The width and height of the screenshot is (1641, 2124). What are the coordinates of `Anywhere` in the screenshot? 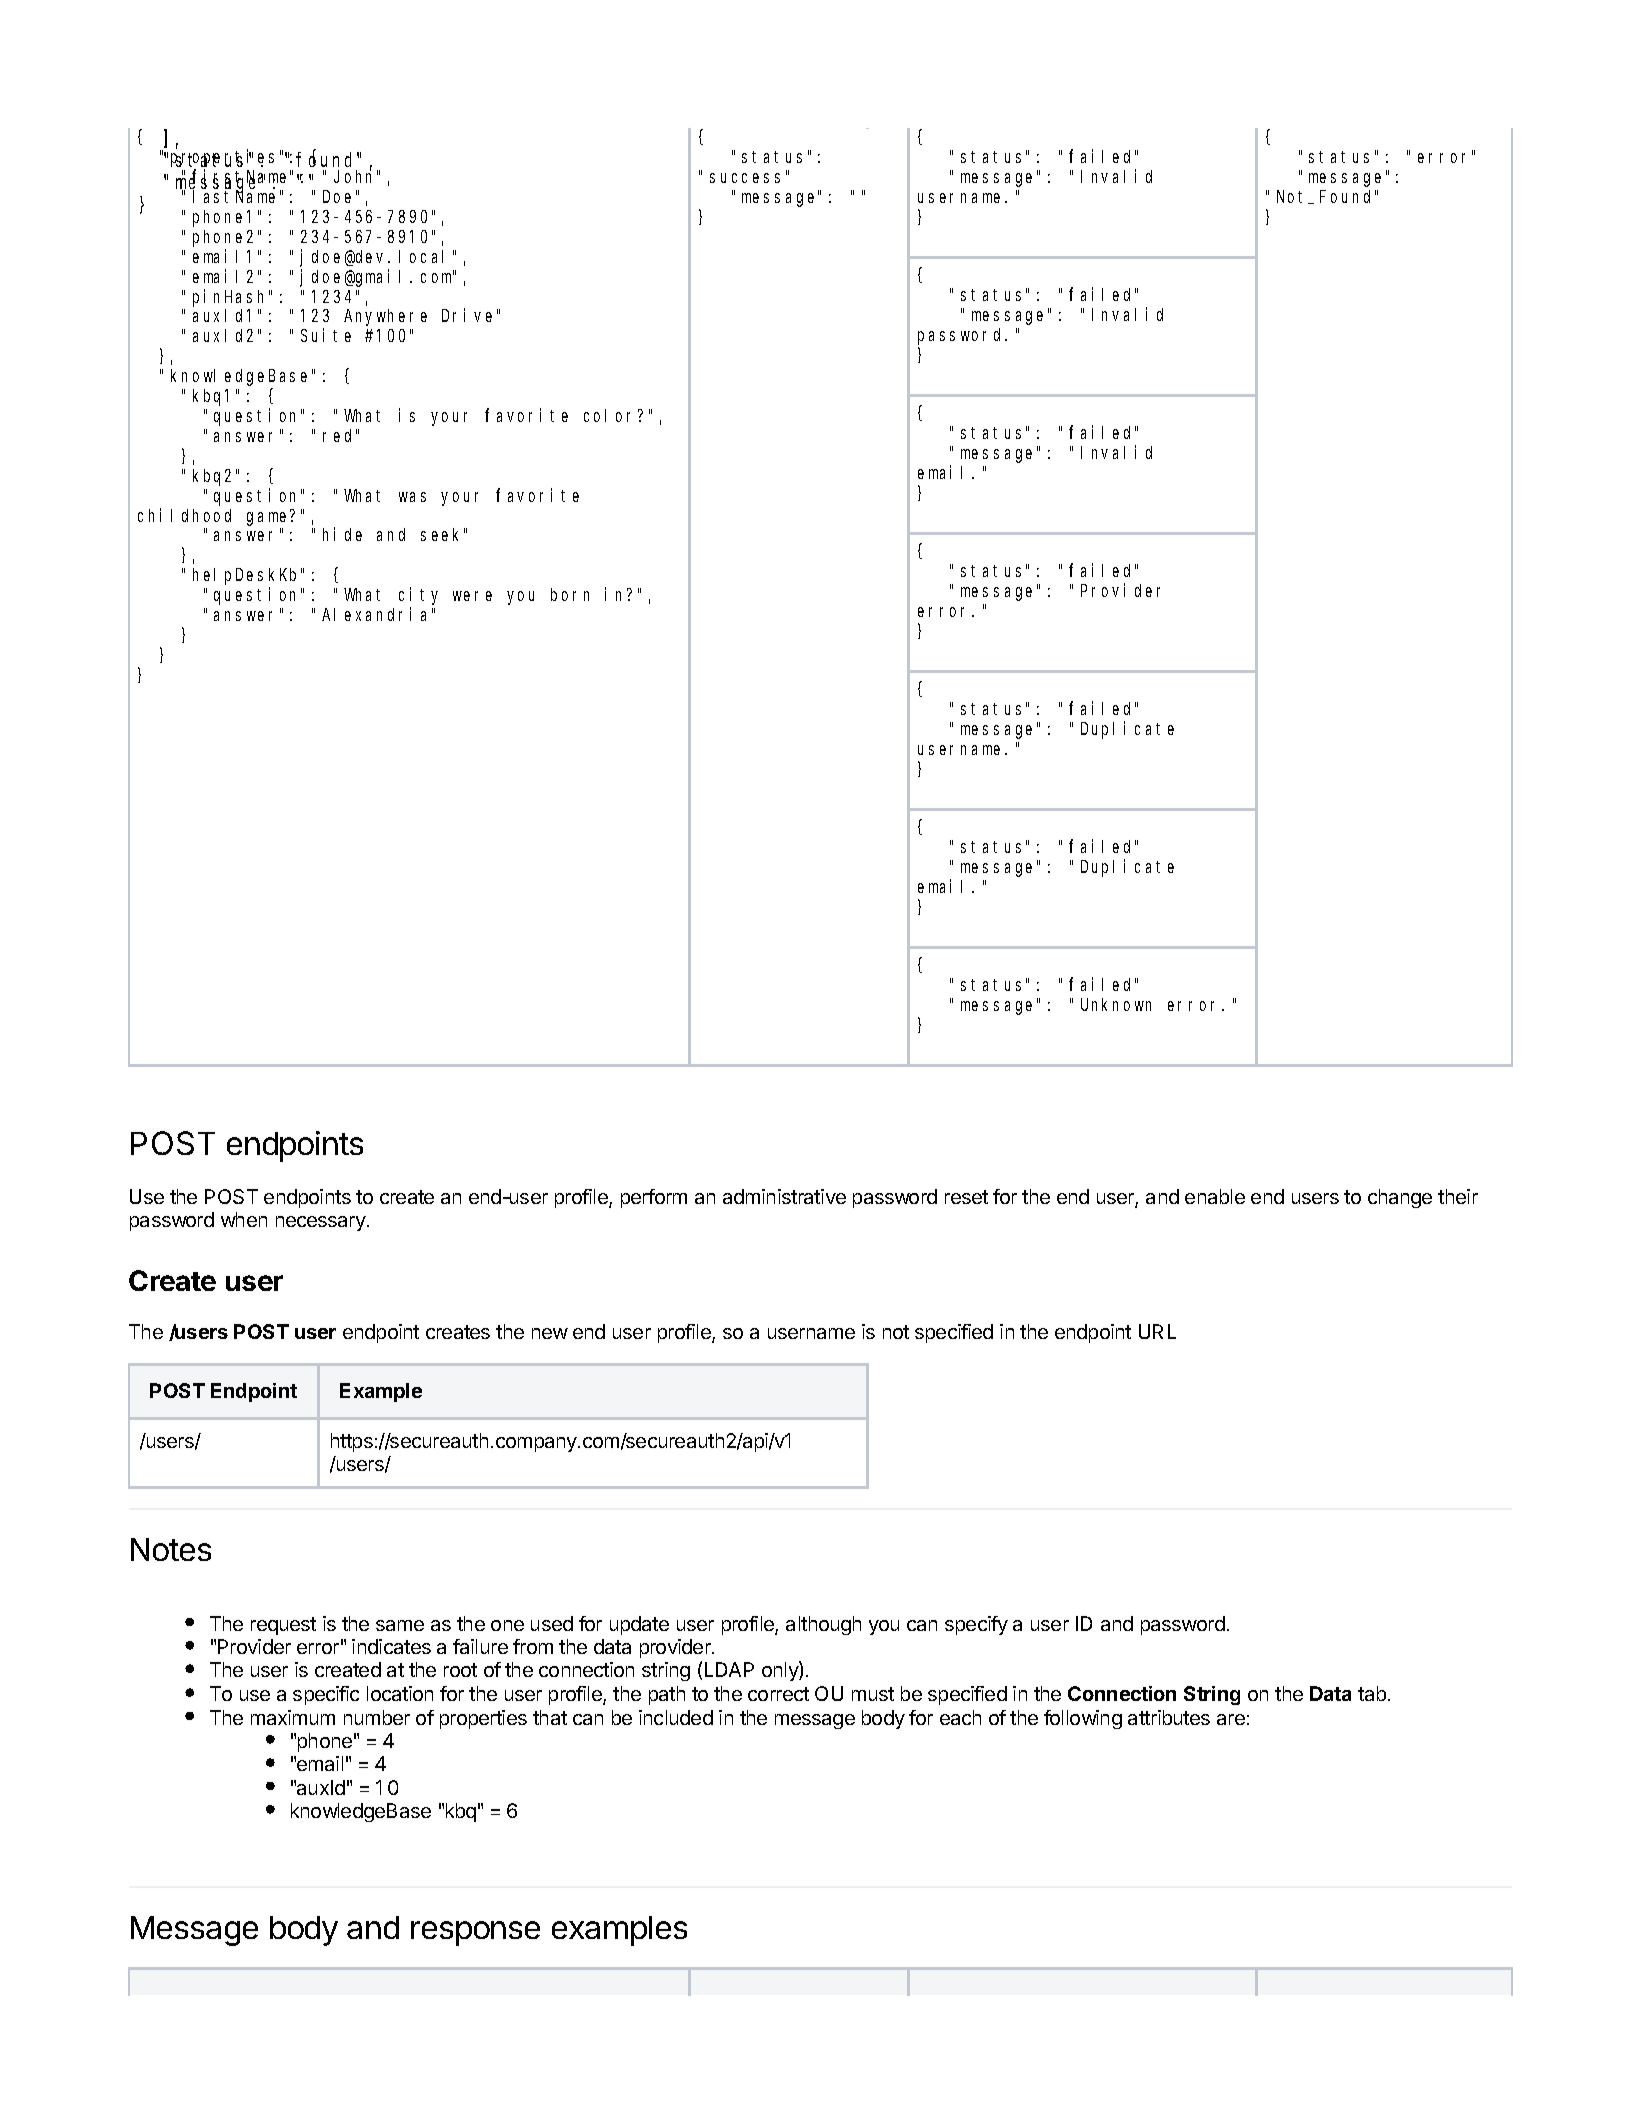 It's located at (385, 317).
